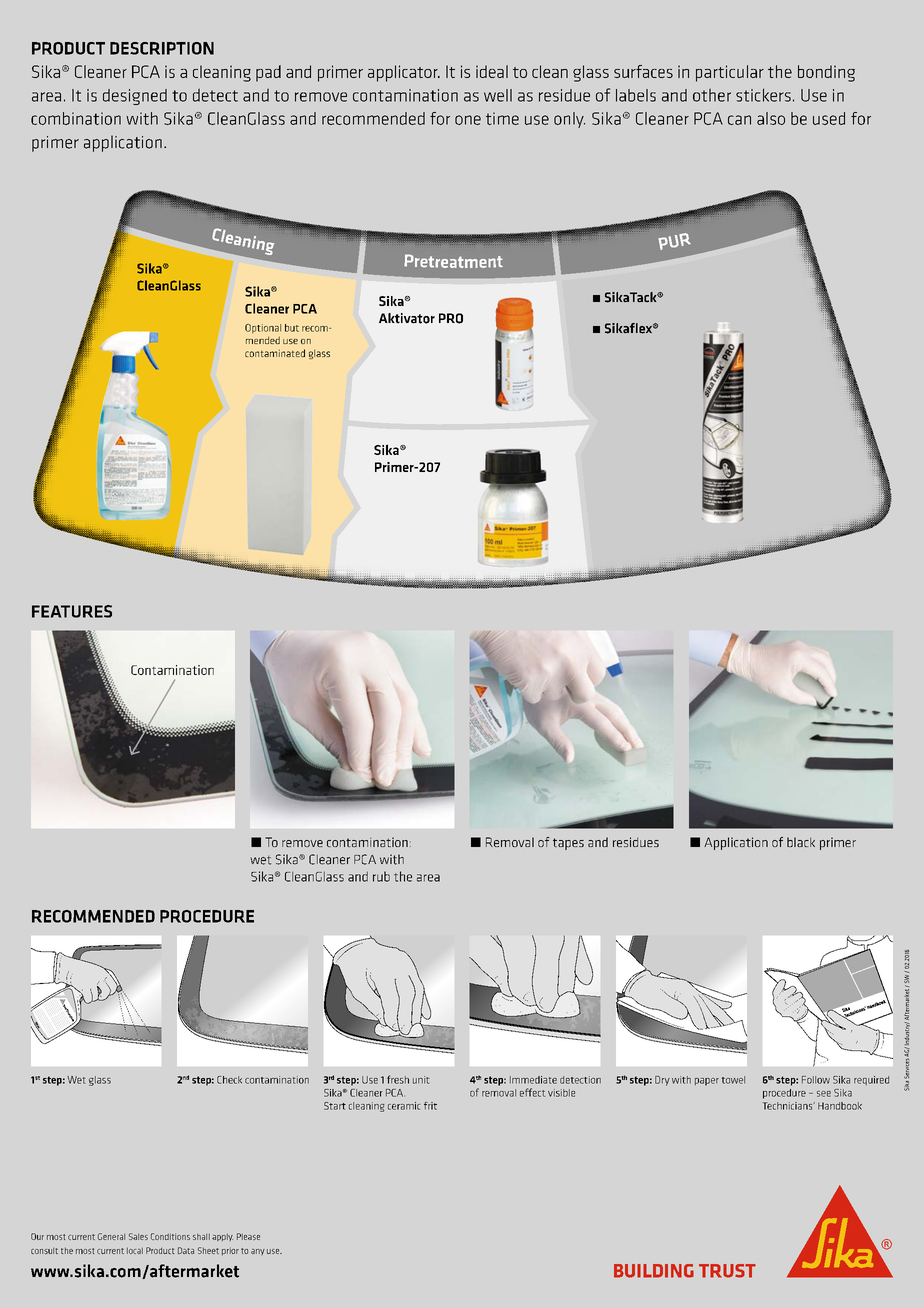  What do you see at coordinates (72, 611) in the page?
I see `FEATURES` at bounding box center [72, 611].
